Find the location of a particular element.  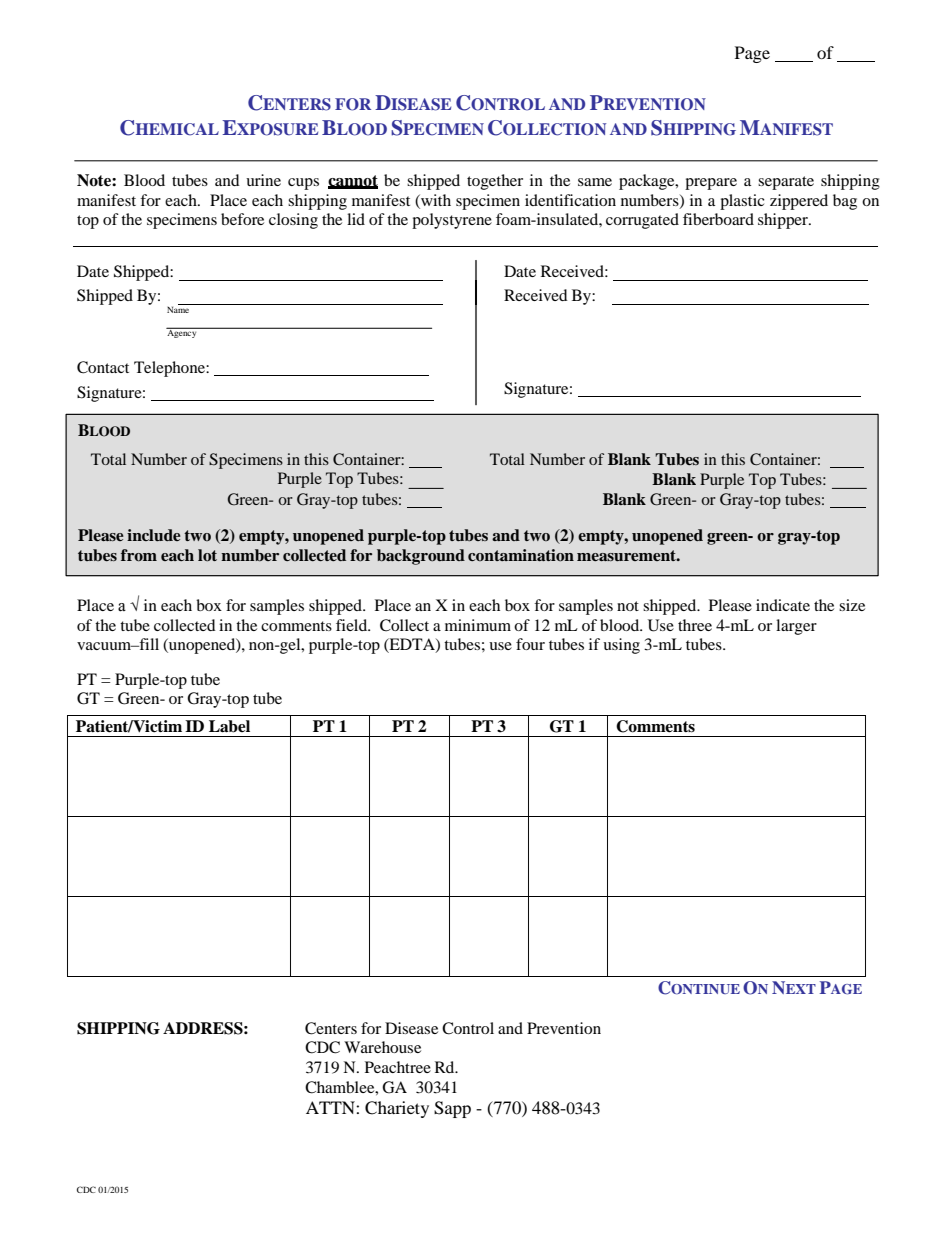

larger is located at coordinates (796, 627).
